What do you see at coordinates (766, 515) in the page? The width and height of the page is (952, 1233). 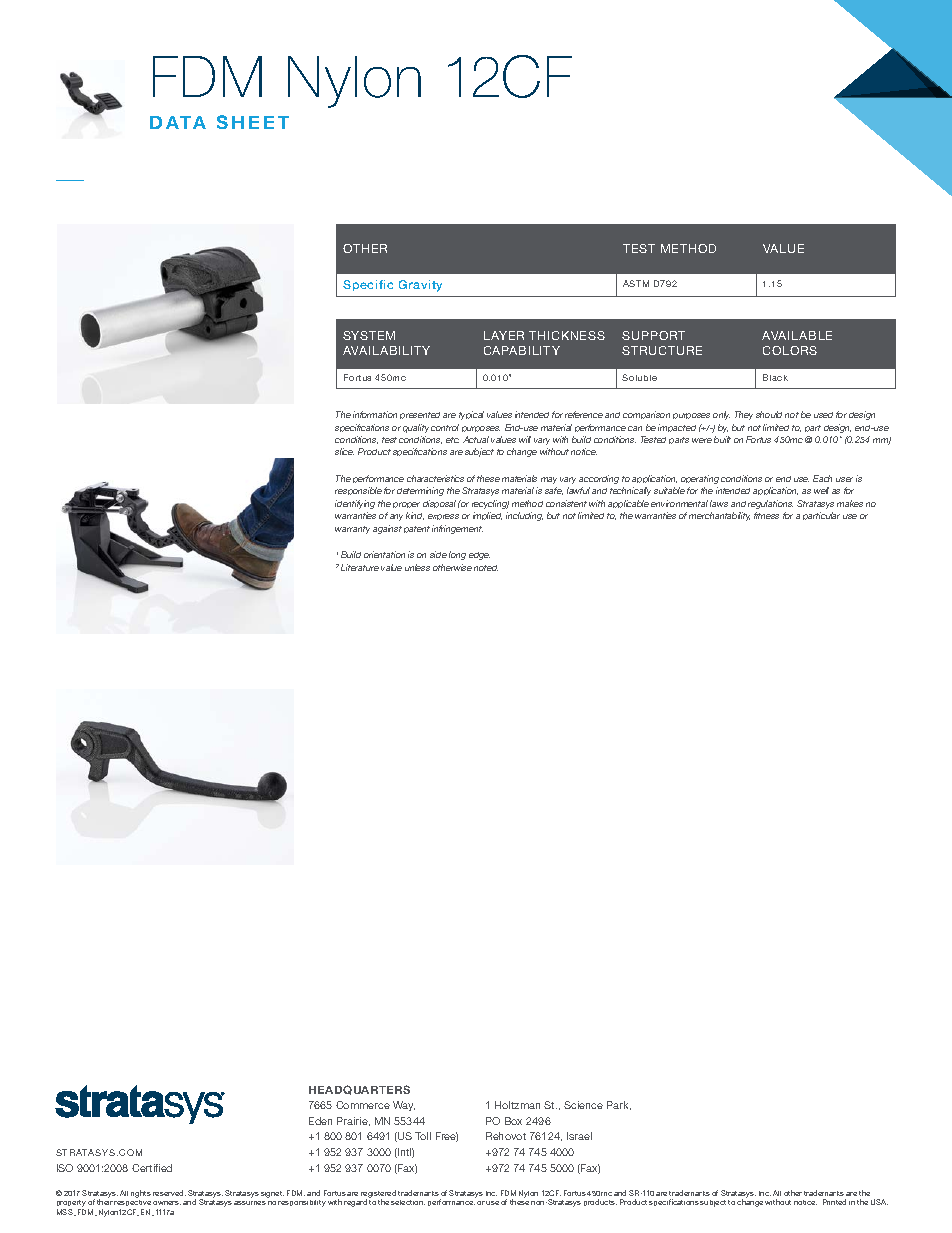 I see `fitness` at bounding box center [766, 515].
